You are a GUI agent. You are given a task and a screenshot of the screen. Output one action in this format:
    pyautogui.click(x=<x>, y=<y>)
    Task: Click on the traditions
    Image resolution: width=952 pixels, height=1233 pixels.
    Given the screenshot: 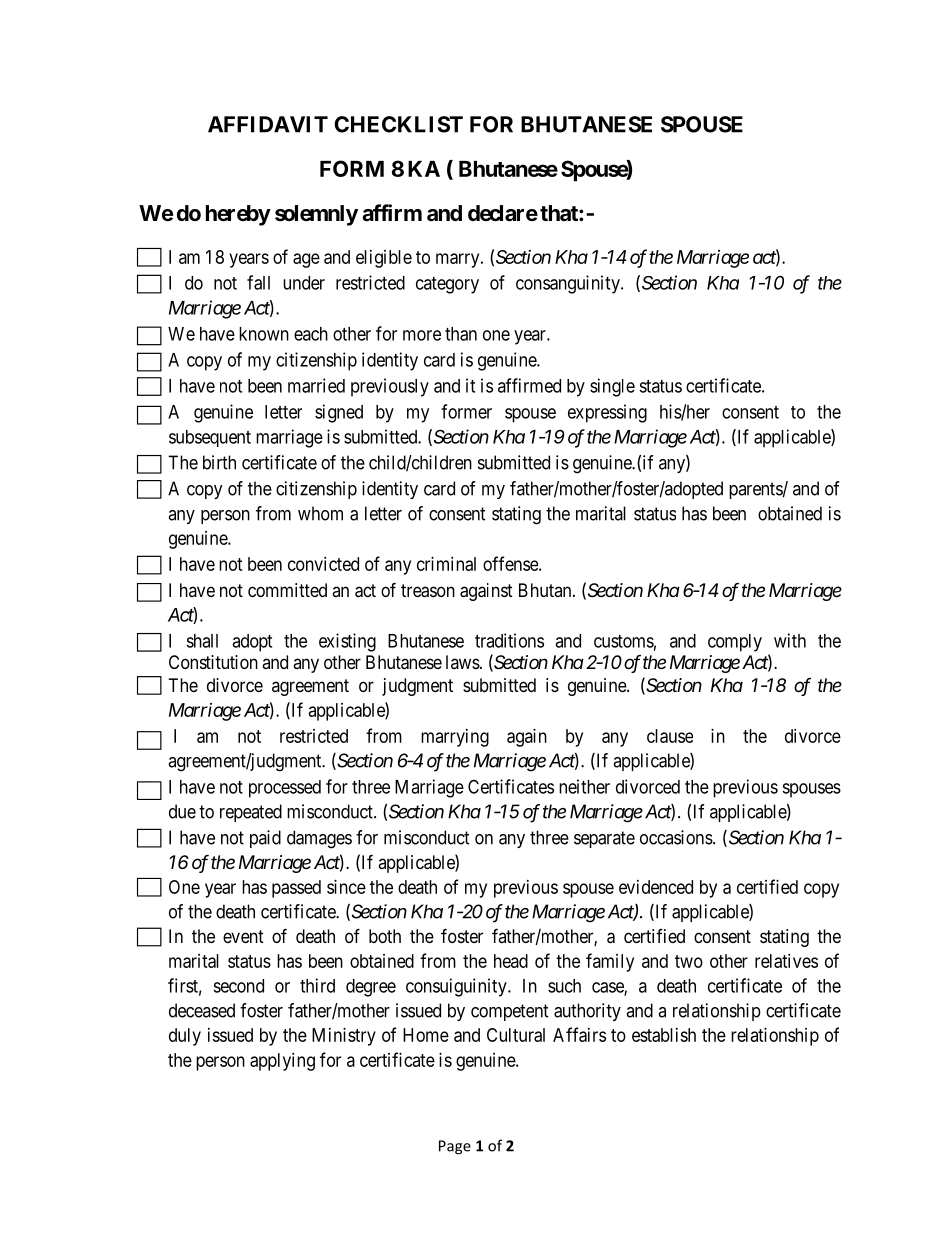 What is the action you would take?
    pyautogui.click(x=509, y=640)
